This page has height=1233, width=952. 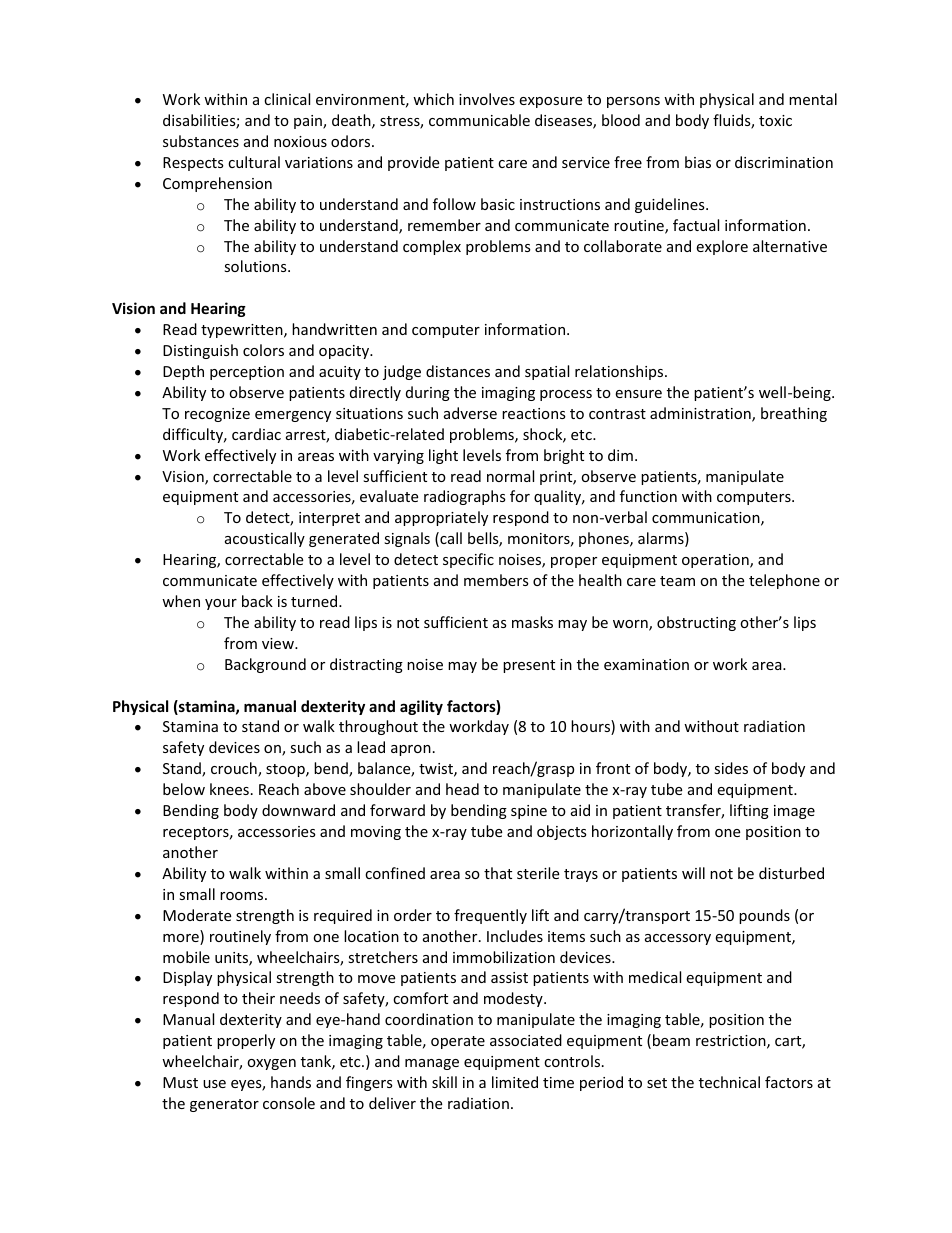 I want to click on toxic, so click(x=775, y=120).
